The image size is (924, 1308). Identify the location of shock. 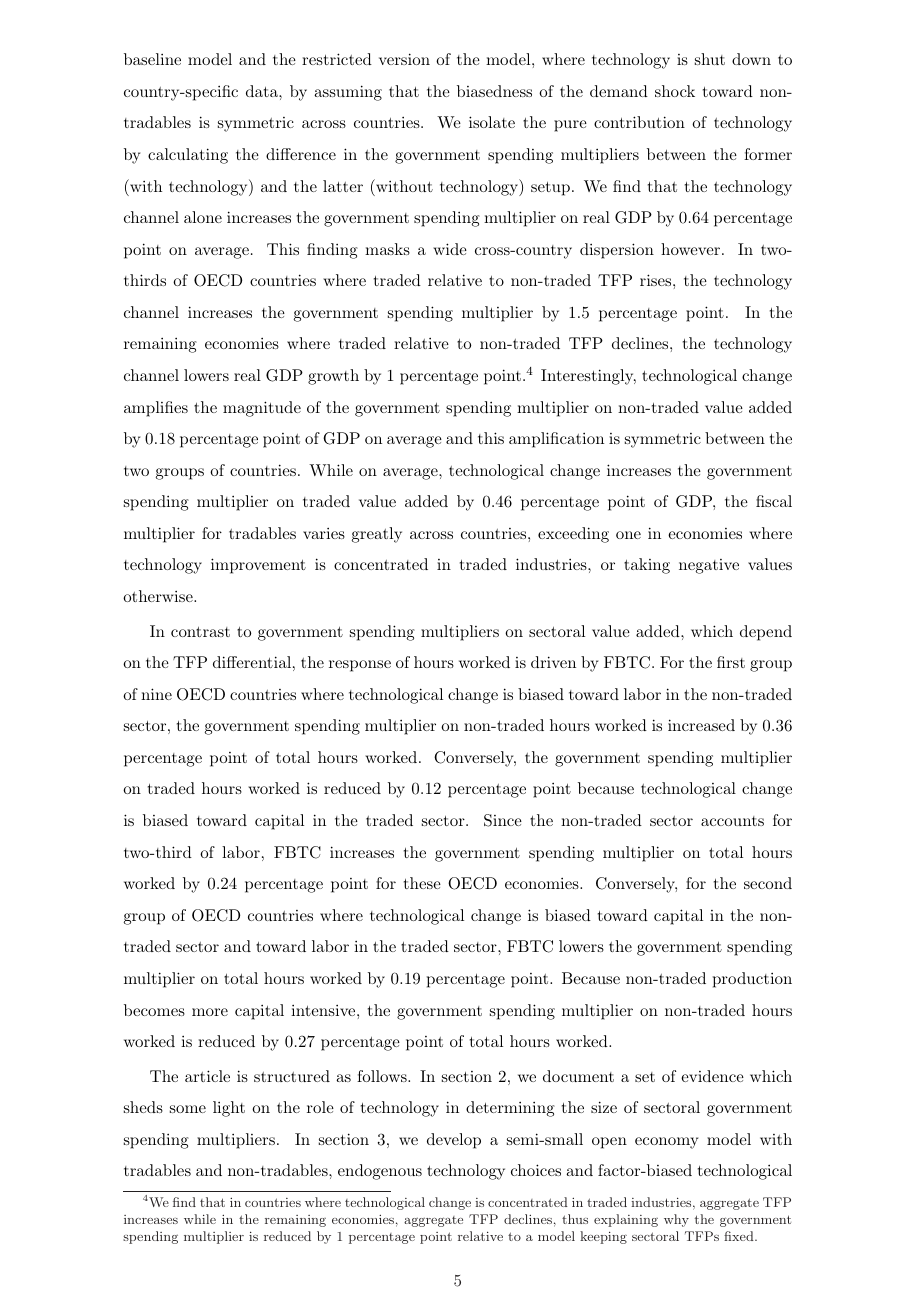
(675, 91).
